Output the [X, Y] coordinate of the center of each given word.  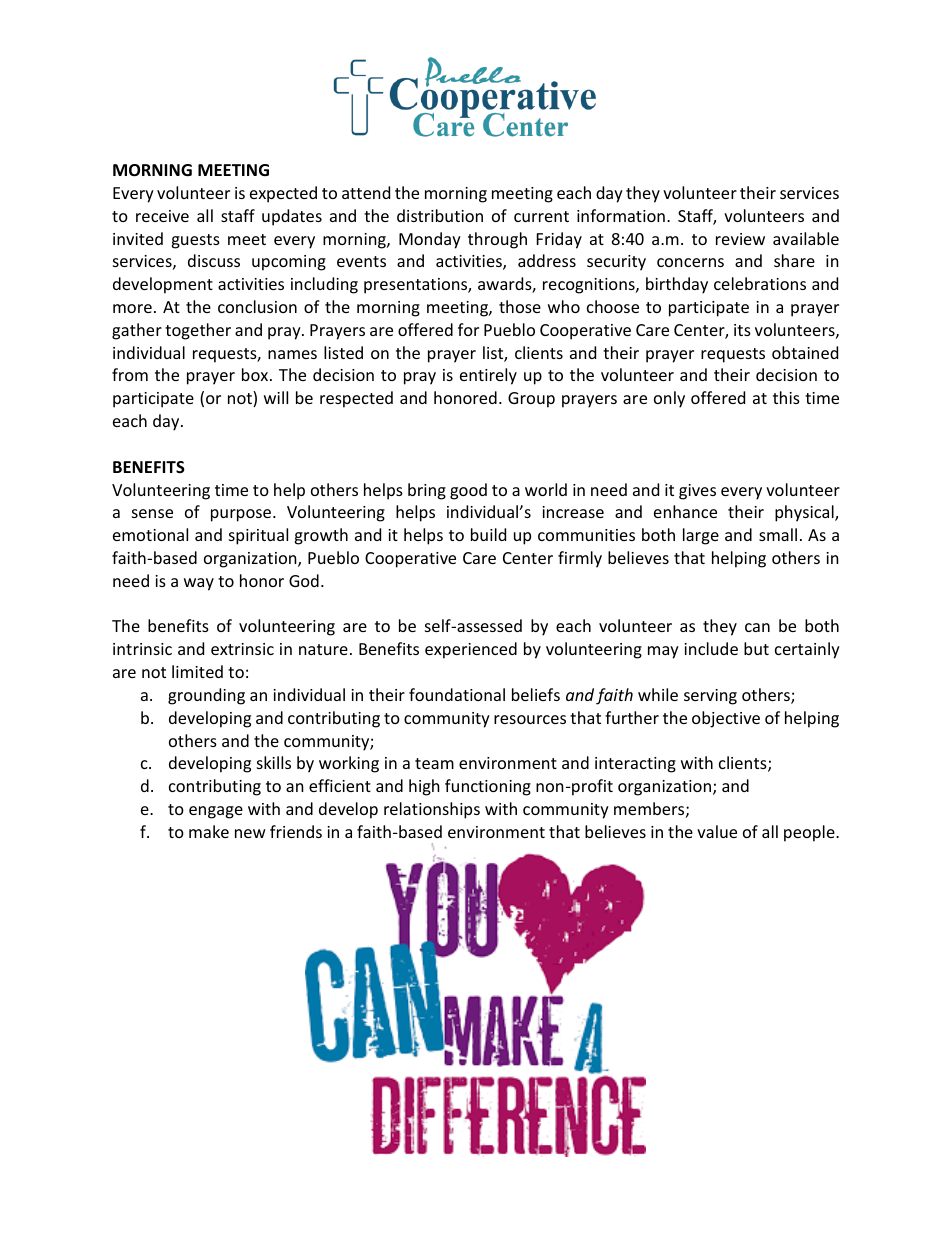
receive [162, 216]
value [717, 831]
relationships [432, 810]
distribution [440, 215]
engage [216, 812]
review [740, 239]
